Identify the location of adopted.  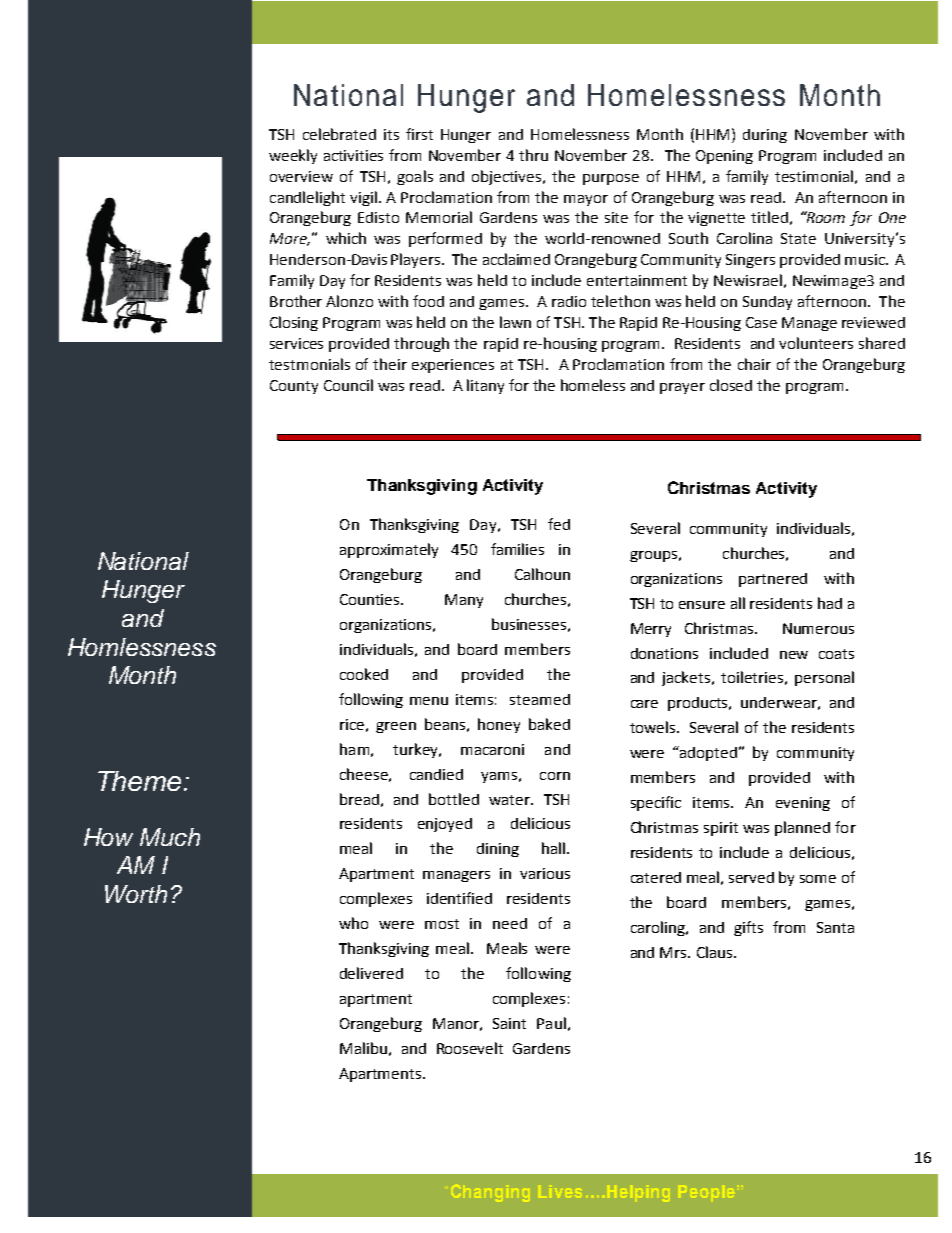
(707, 753).
